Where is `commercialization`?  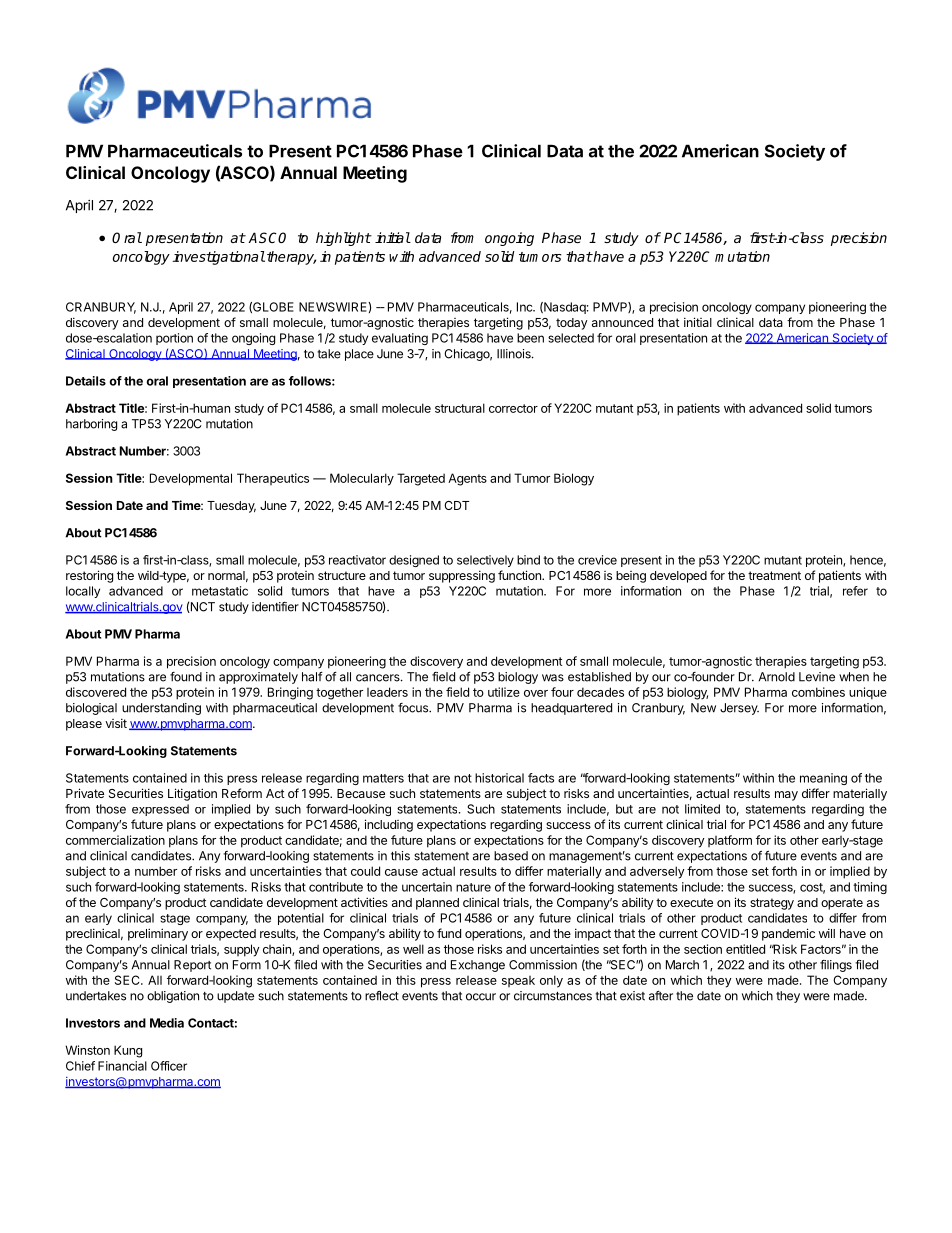
commercialization is located at coordinates (115, 840).
